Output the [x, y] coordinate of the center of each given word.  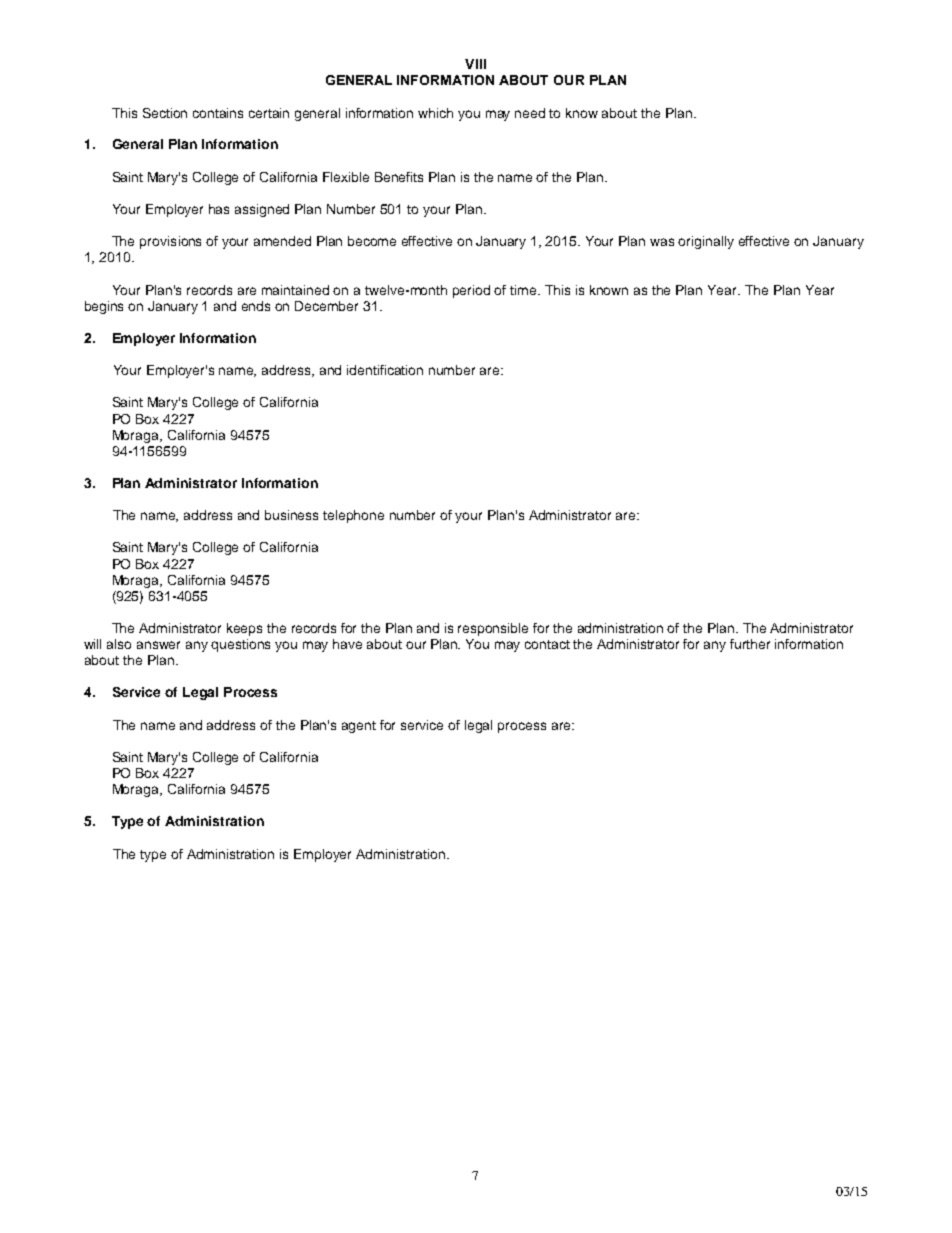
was [662, 242]
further [750, 644]
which [435, 113]
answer [158, 645]
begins [104, 307]
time [524, 290]
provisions [170, 242]
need [530, 113]
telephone [353, 516]
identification [385, 370]
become [372, 241]
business [291, 515]
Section [165, 113]
